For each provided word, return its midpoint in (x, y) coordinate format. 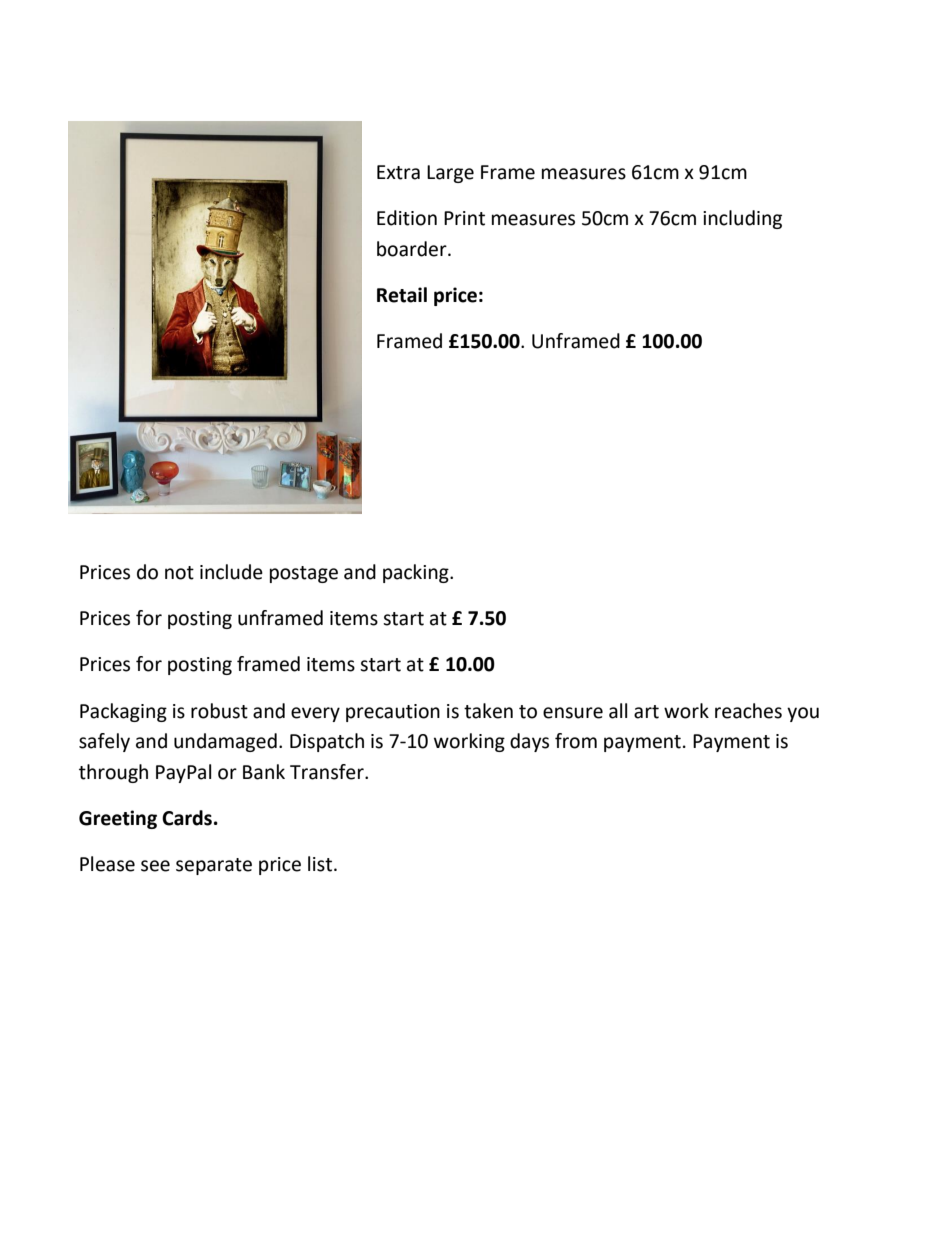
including (742, 219)
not (179, 573)
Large (450, 174)
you (803, 714)
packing (417, 573)
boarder (413, 249)
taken (488, 711)
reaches (748, 711)
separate (214, 866)
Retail (402, 295)
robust (219, 711)
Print (464, 218)
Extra (398, 172)
